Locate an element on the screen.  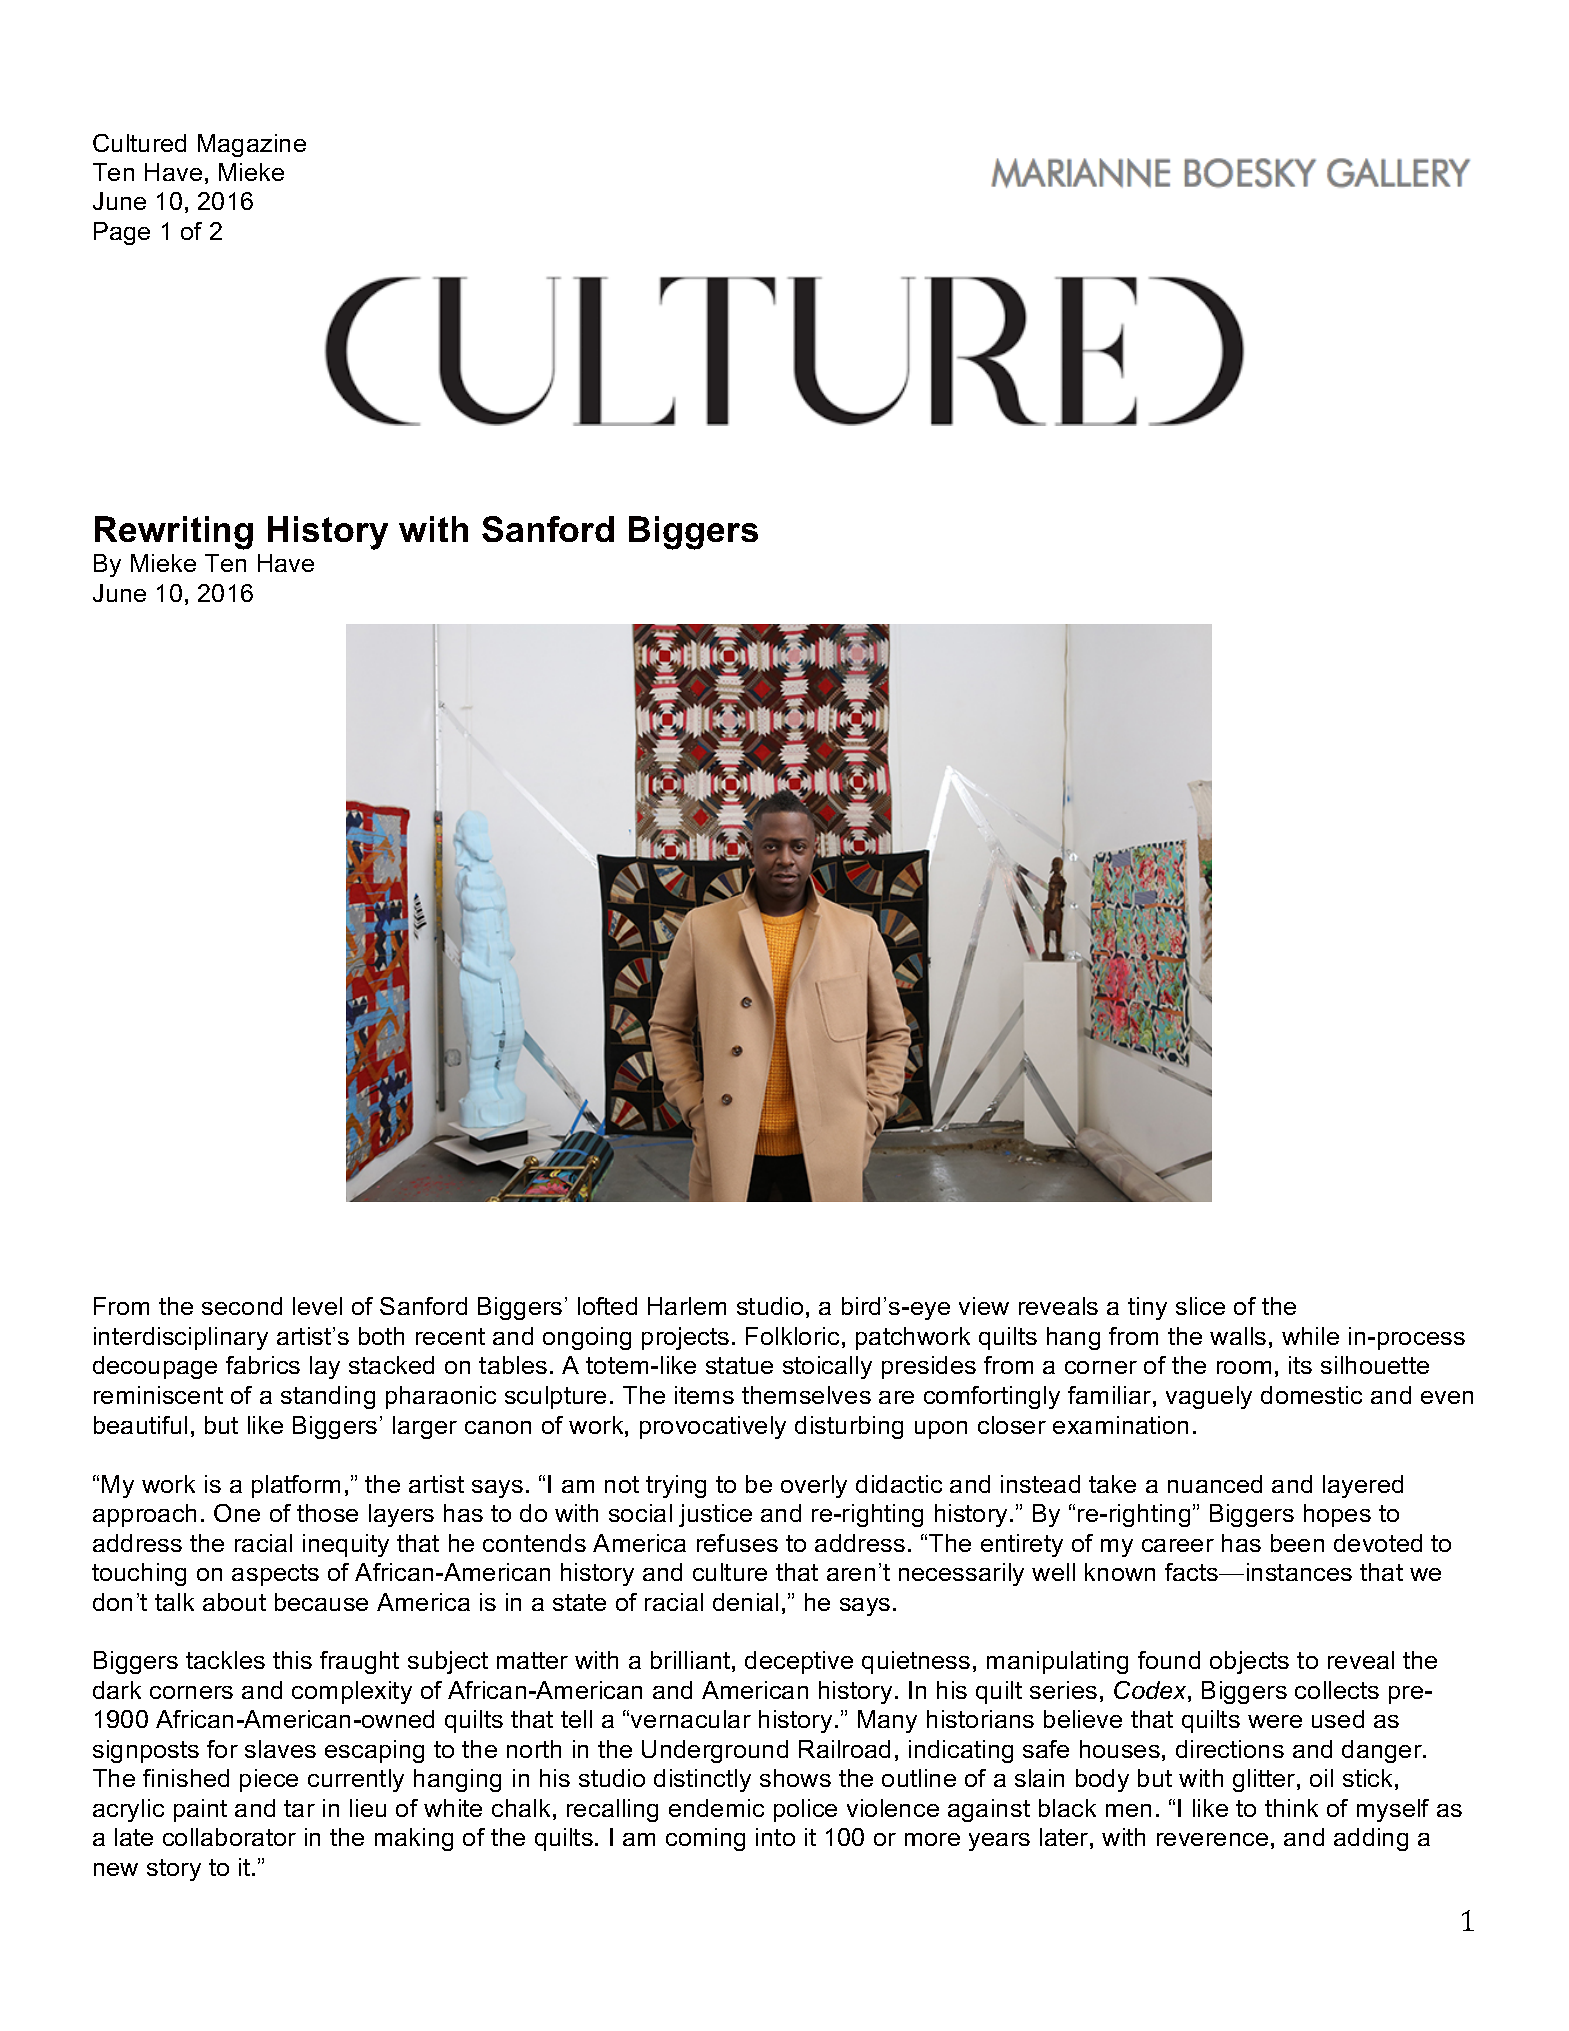
Magazine is located at coordinates (252, 145).
